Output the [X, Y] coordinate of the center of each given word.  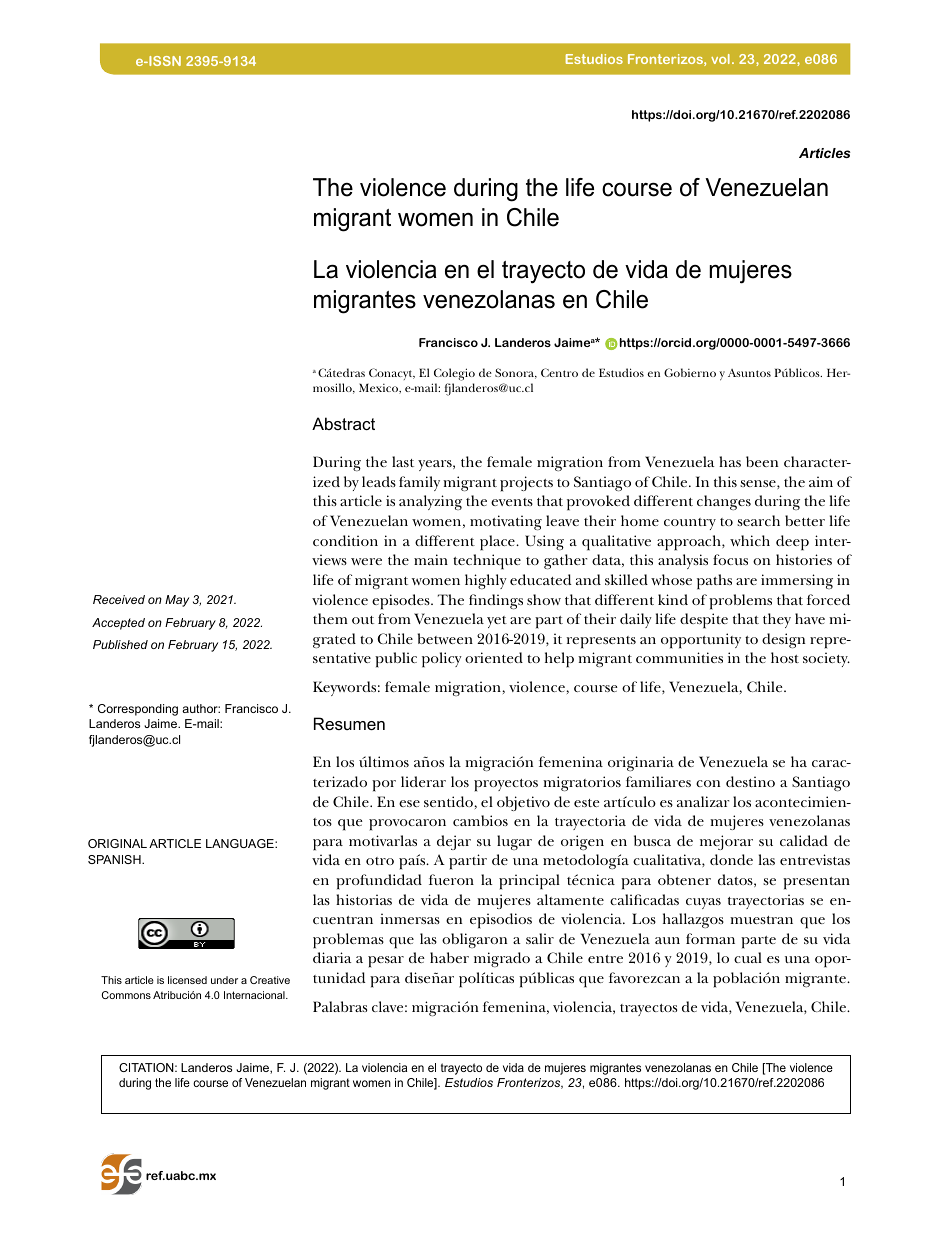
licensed [187, 980]
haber [449, 957]
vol [720, 59]
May [177, 601]
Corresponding [138, 710]
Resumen [349, 723]
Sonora [516, 373]
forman [710, 938]
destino [750, 781]
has [730, 461]
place [498, 543]
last [403, 461]
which [750, 540]
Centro [559, 372]
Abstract [343, 423]
